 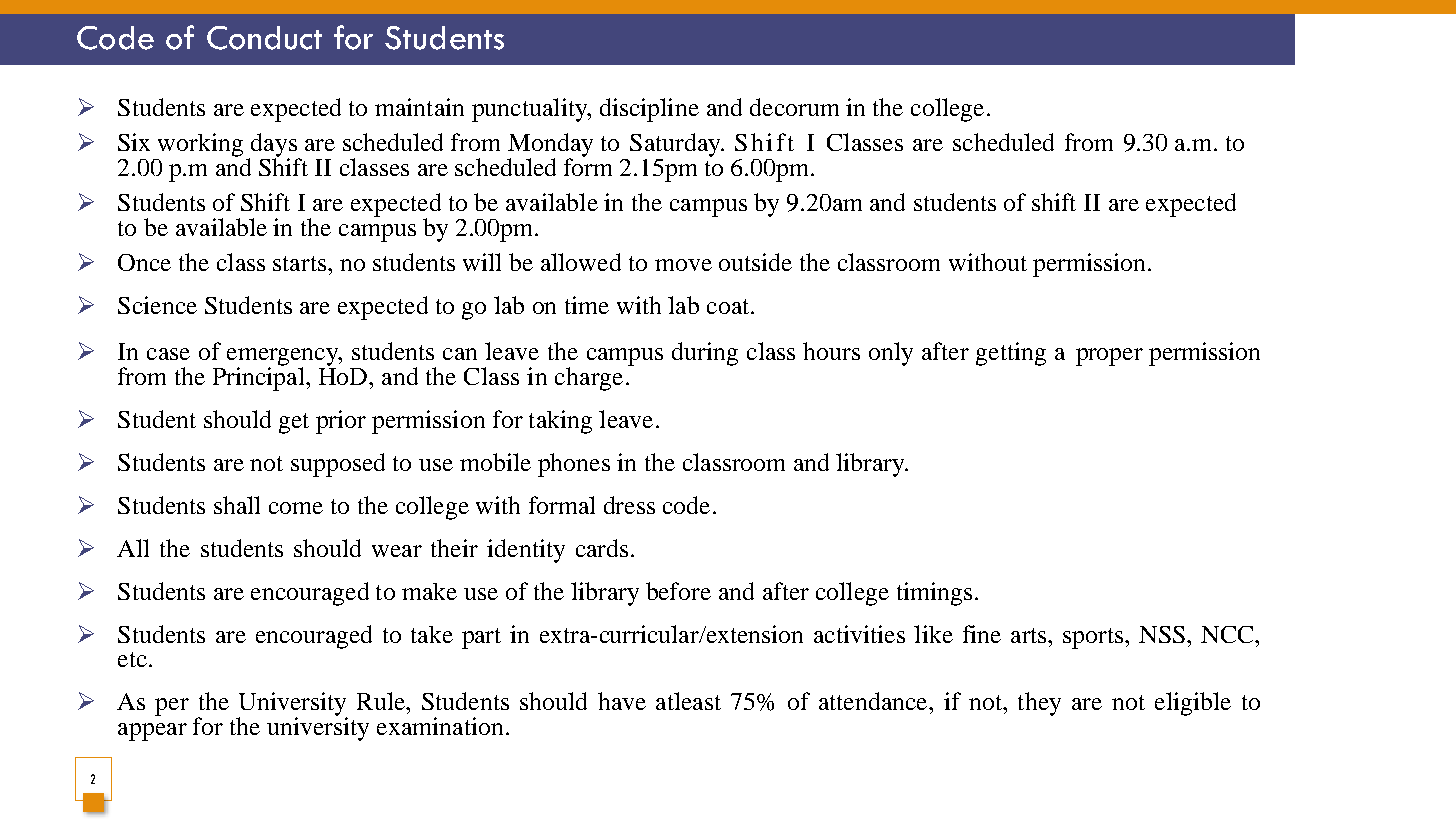 I want to click on Rule, so click(x=382, y=701).
